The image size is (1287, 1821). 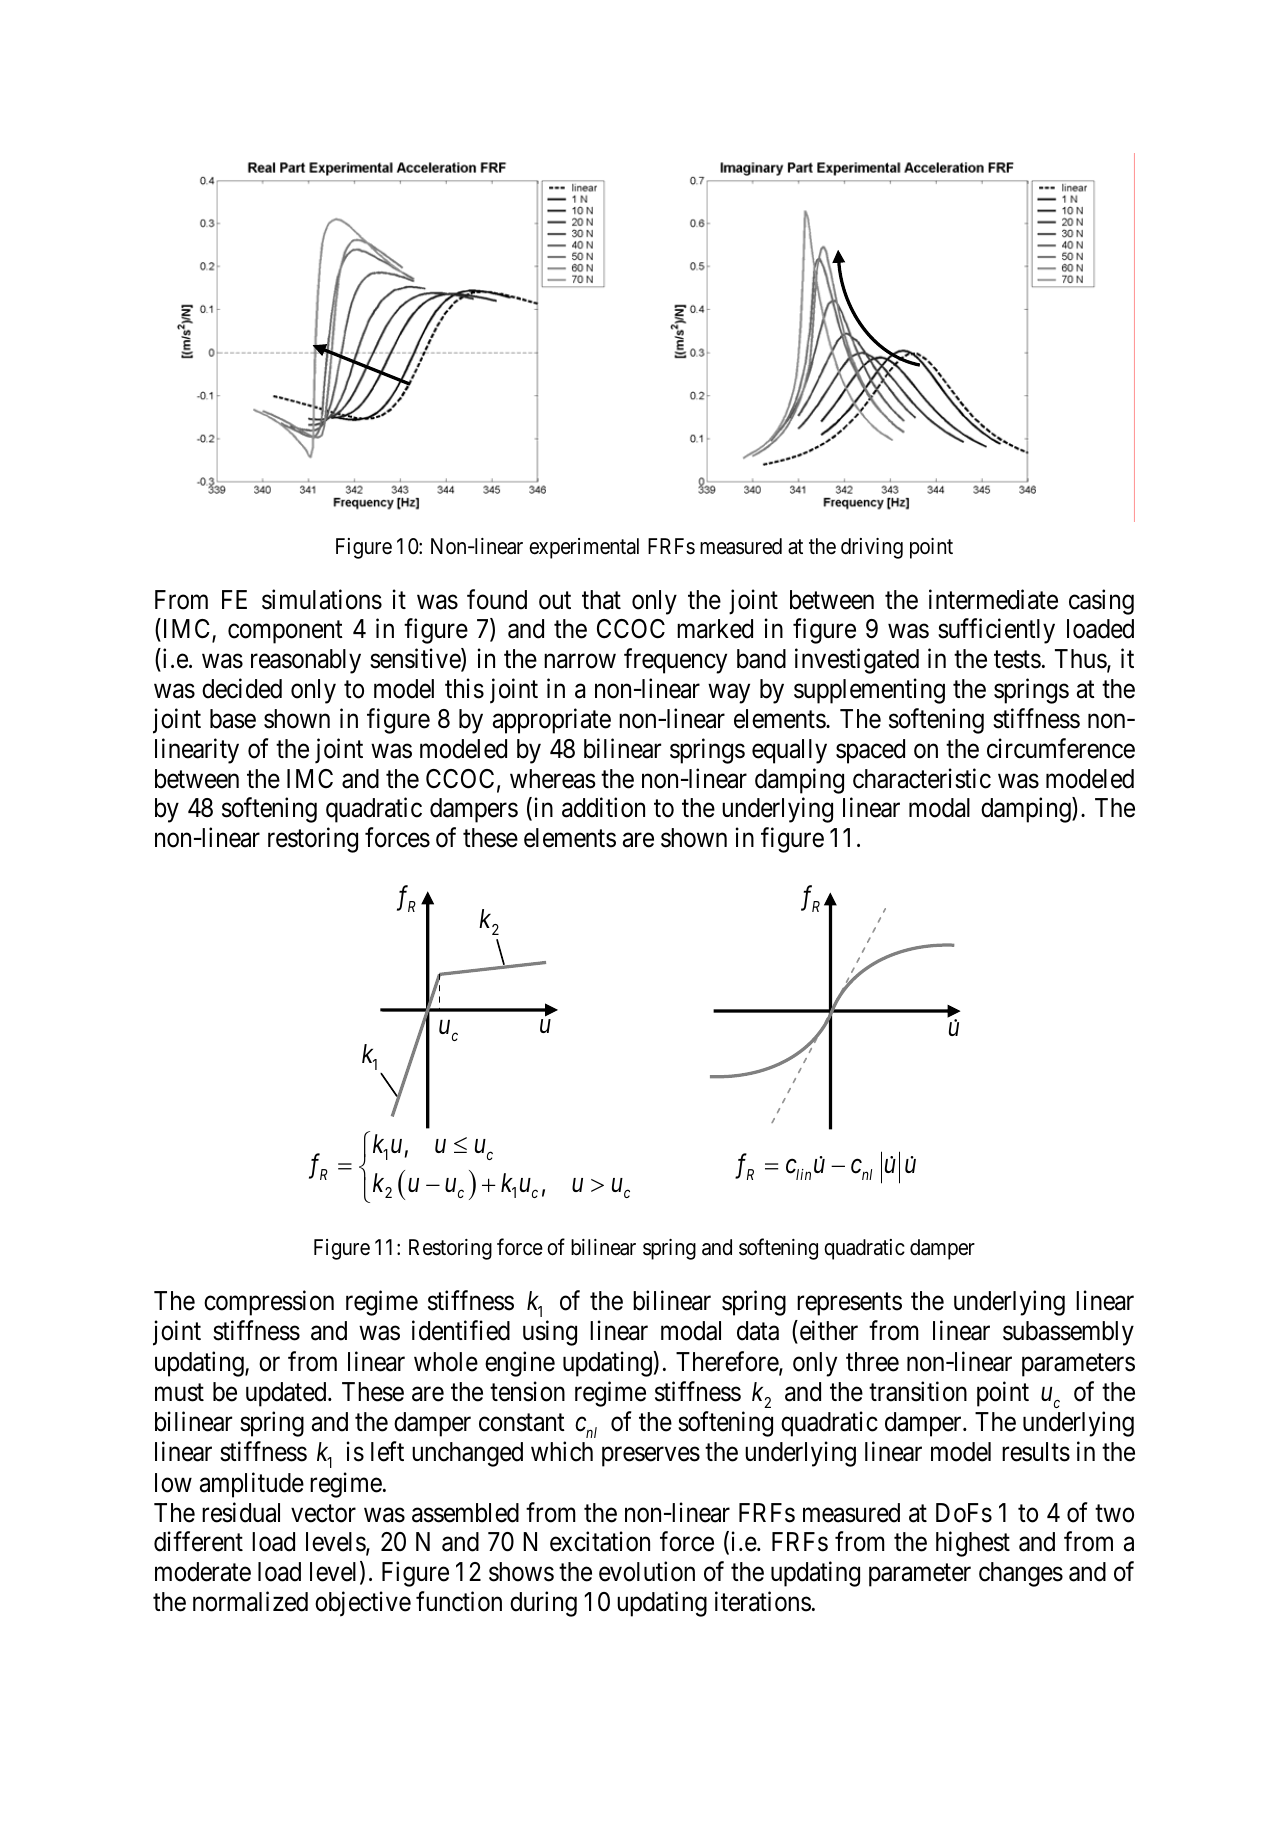 What do you see at coordinates (647, 1571) in the screenshot?
I see `evolution` at bounding box center [647, 1571].
